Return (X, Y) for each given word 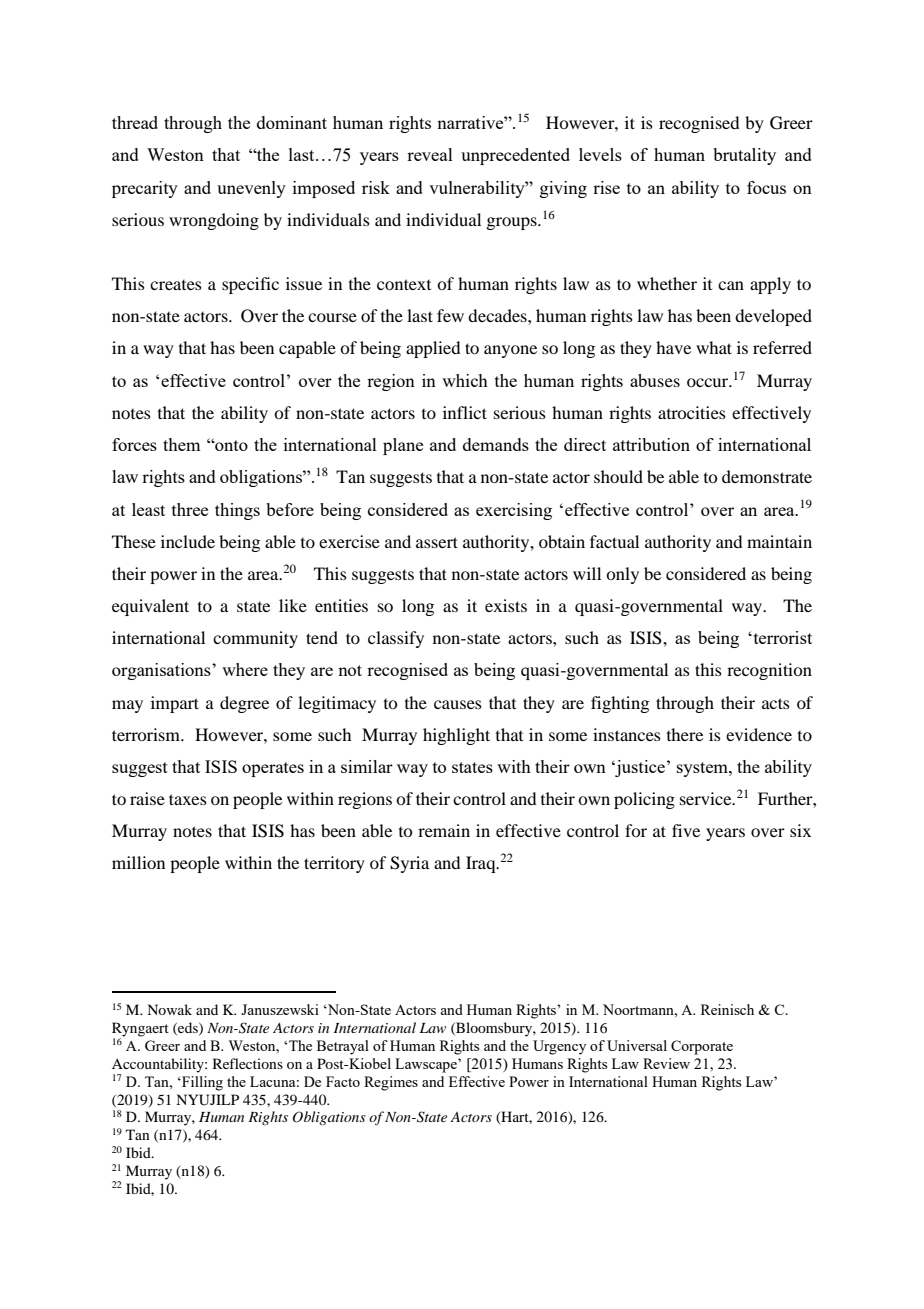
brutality (744, 156)
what (714, 347)
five (686, 830)
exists (506, 605)
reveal (430, 154)
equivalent (150, 607)
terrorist (781, 637)
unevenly (251, 189)
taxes (188, 799)
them (181, 444)
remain (444, 830)
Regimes (391, 1083)
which (465, 380)
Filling (201, 1083)
